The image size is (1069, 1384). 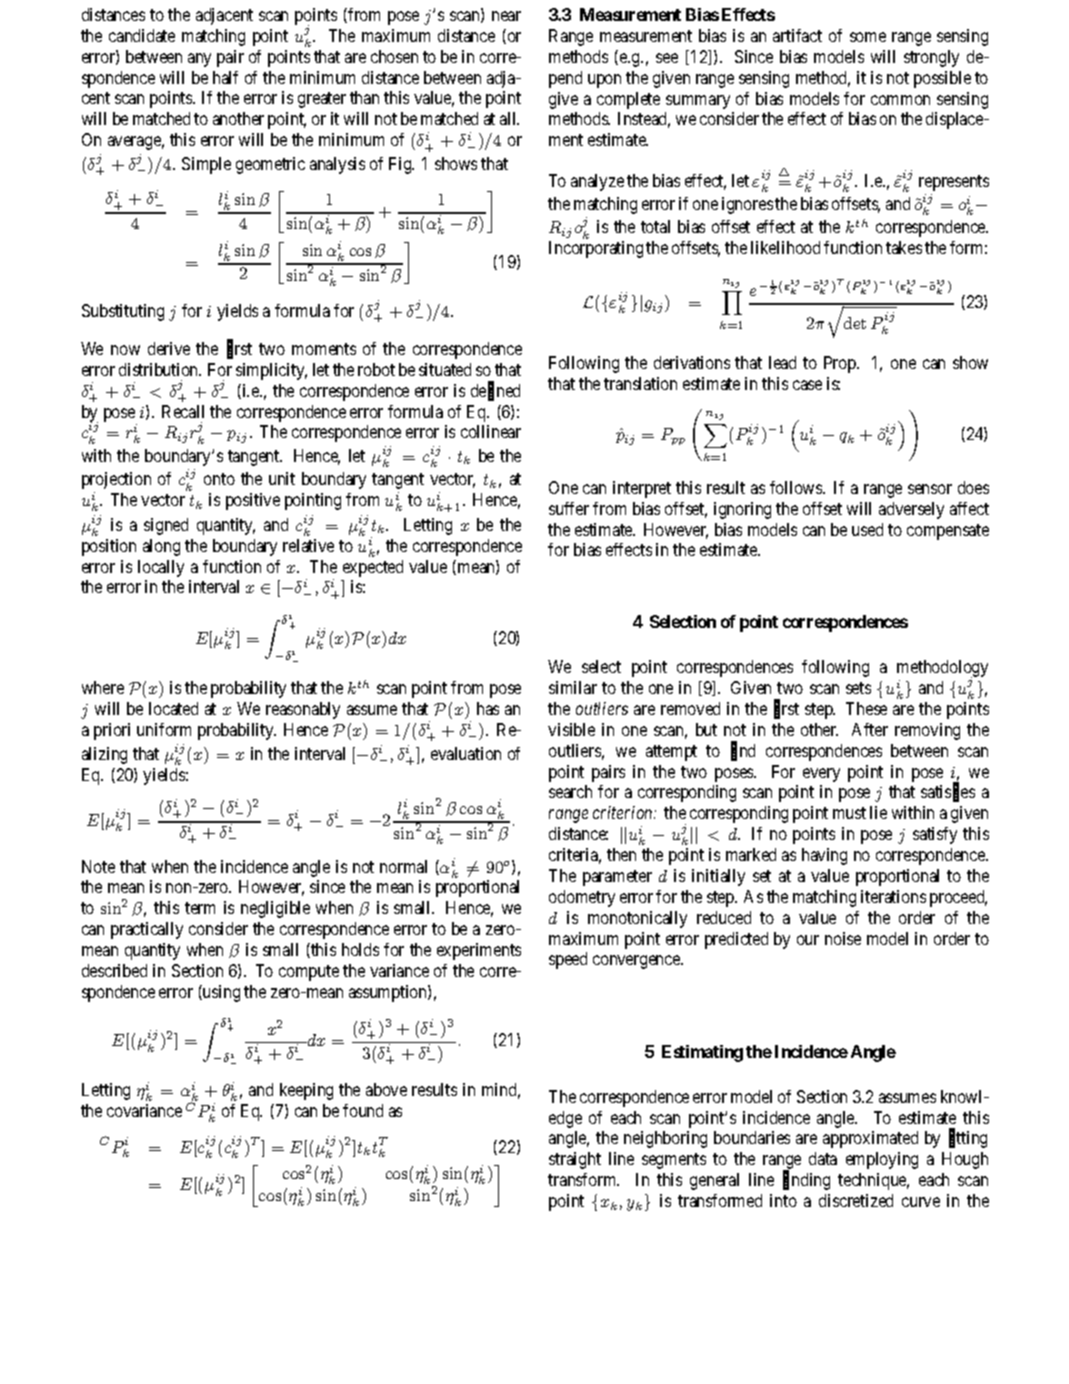 What do you see at coordinates (495, 391) in the screenshot?
I see `defined` at bounding box center [495, 391].
